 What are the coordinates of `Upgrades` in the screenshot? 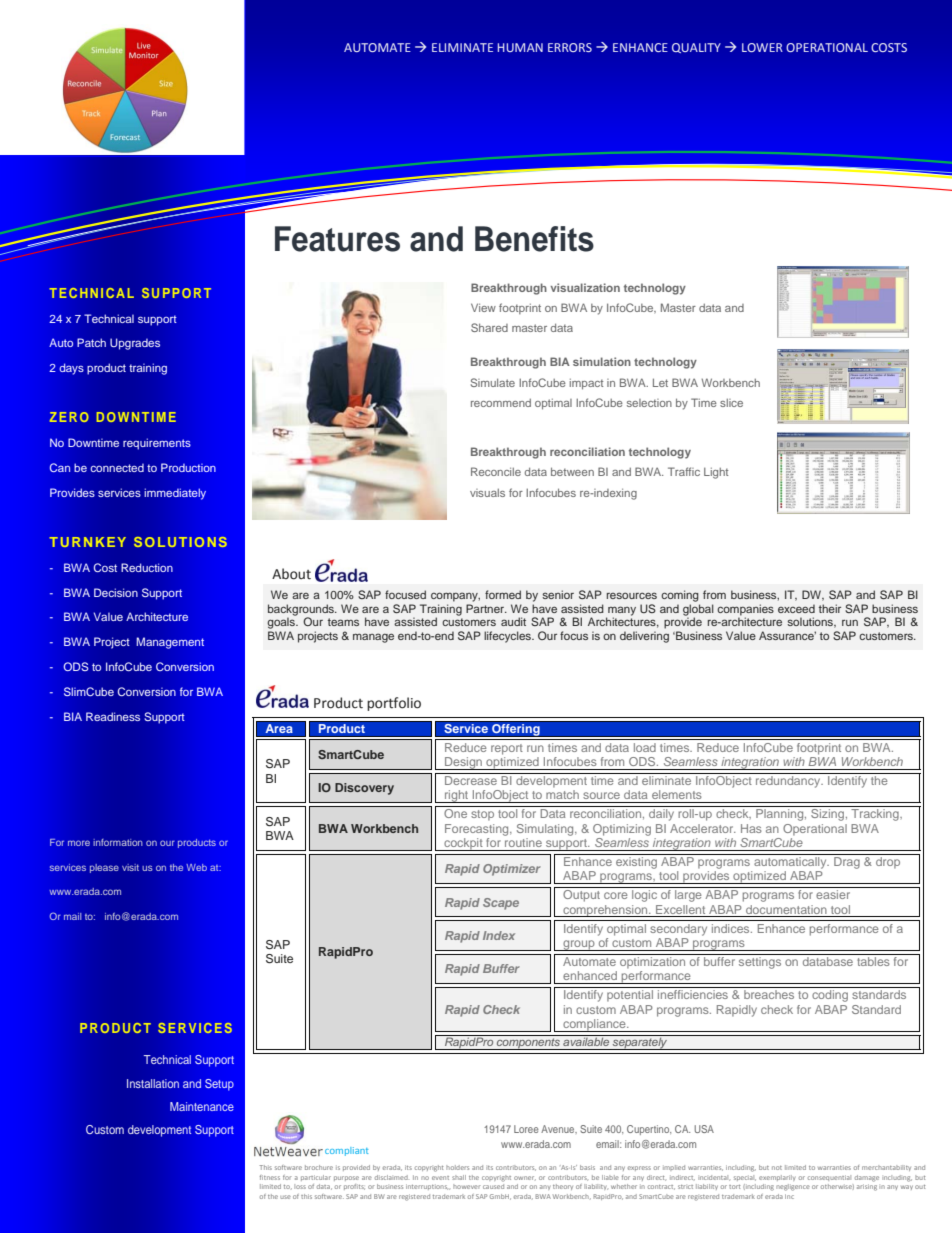 It's located at (135, 344).
